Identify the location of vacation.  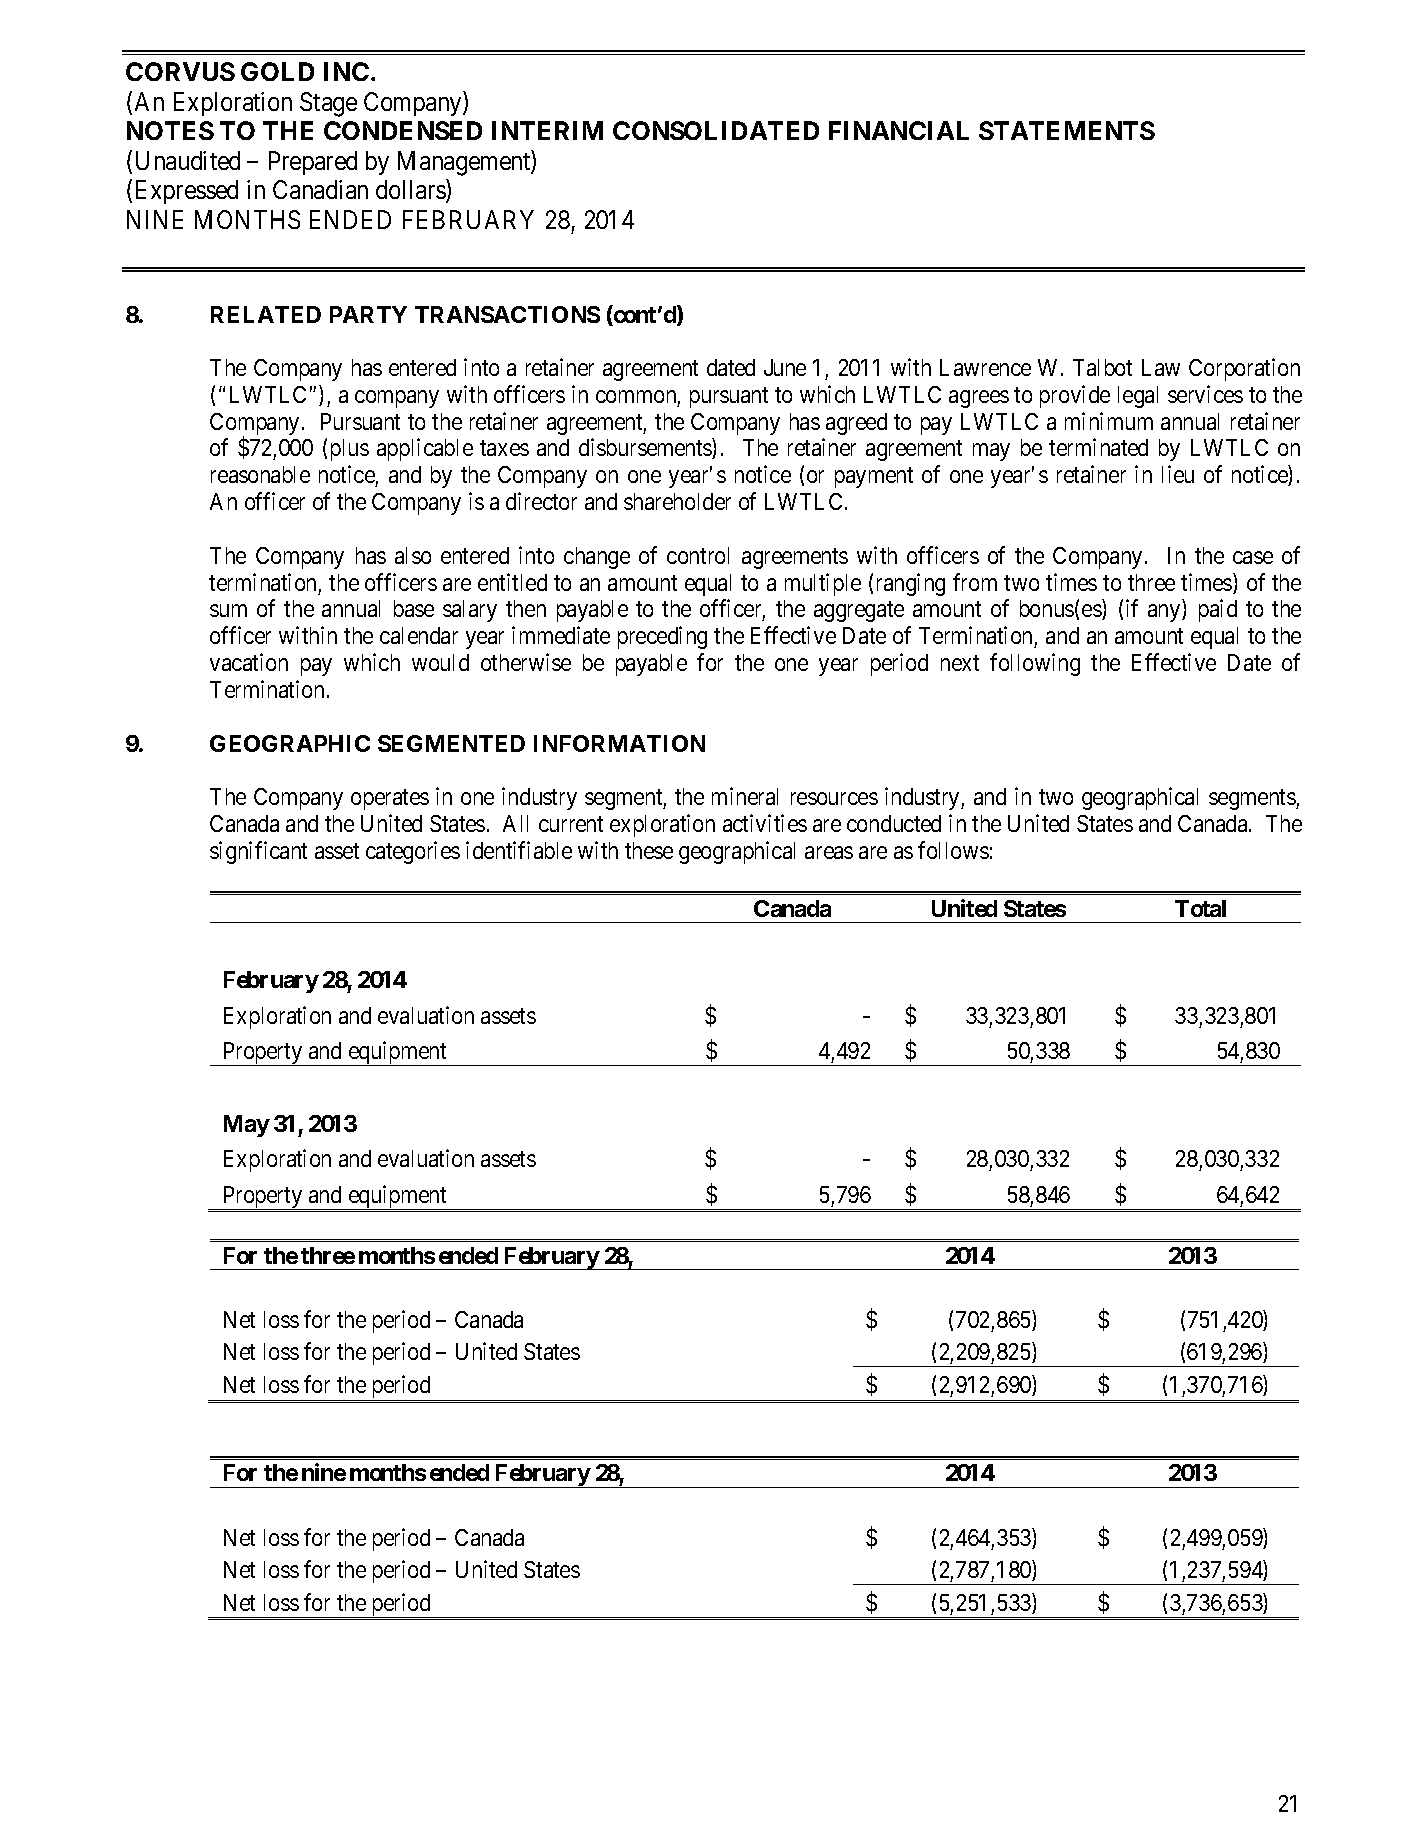
(249, 662).
